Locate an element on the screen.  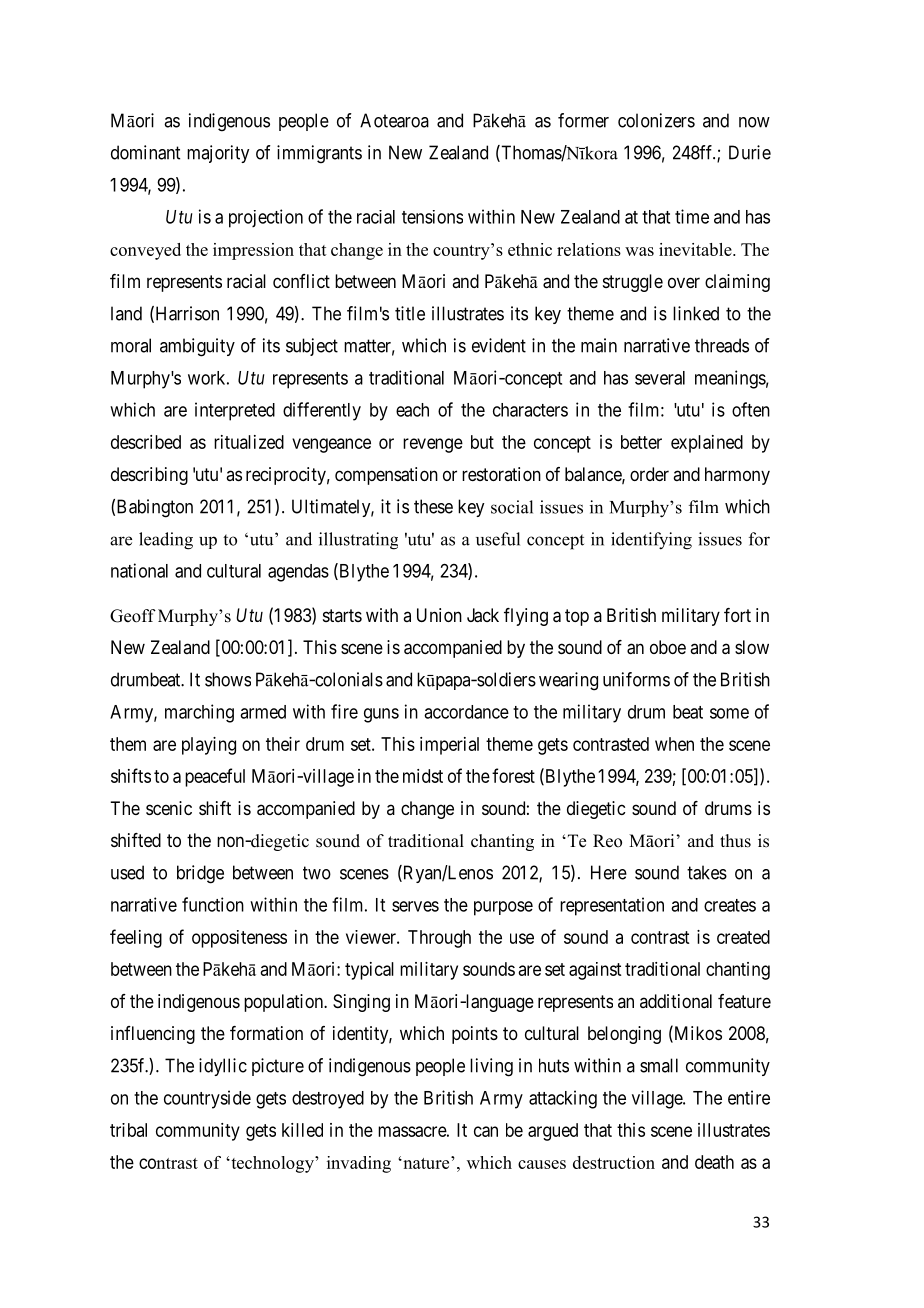
death is located at coordinates (714, 1162).
